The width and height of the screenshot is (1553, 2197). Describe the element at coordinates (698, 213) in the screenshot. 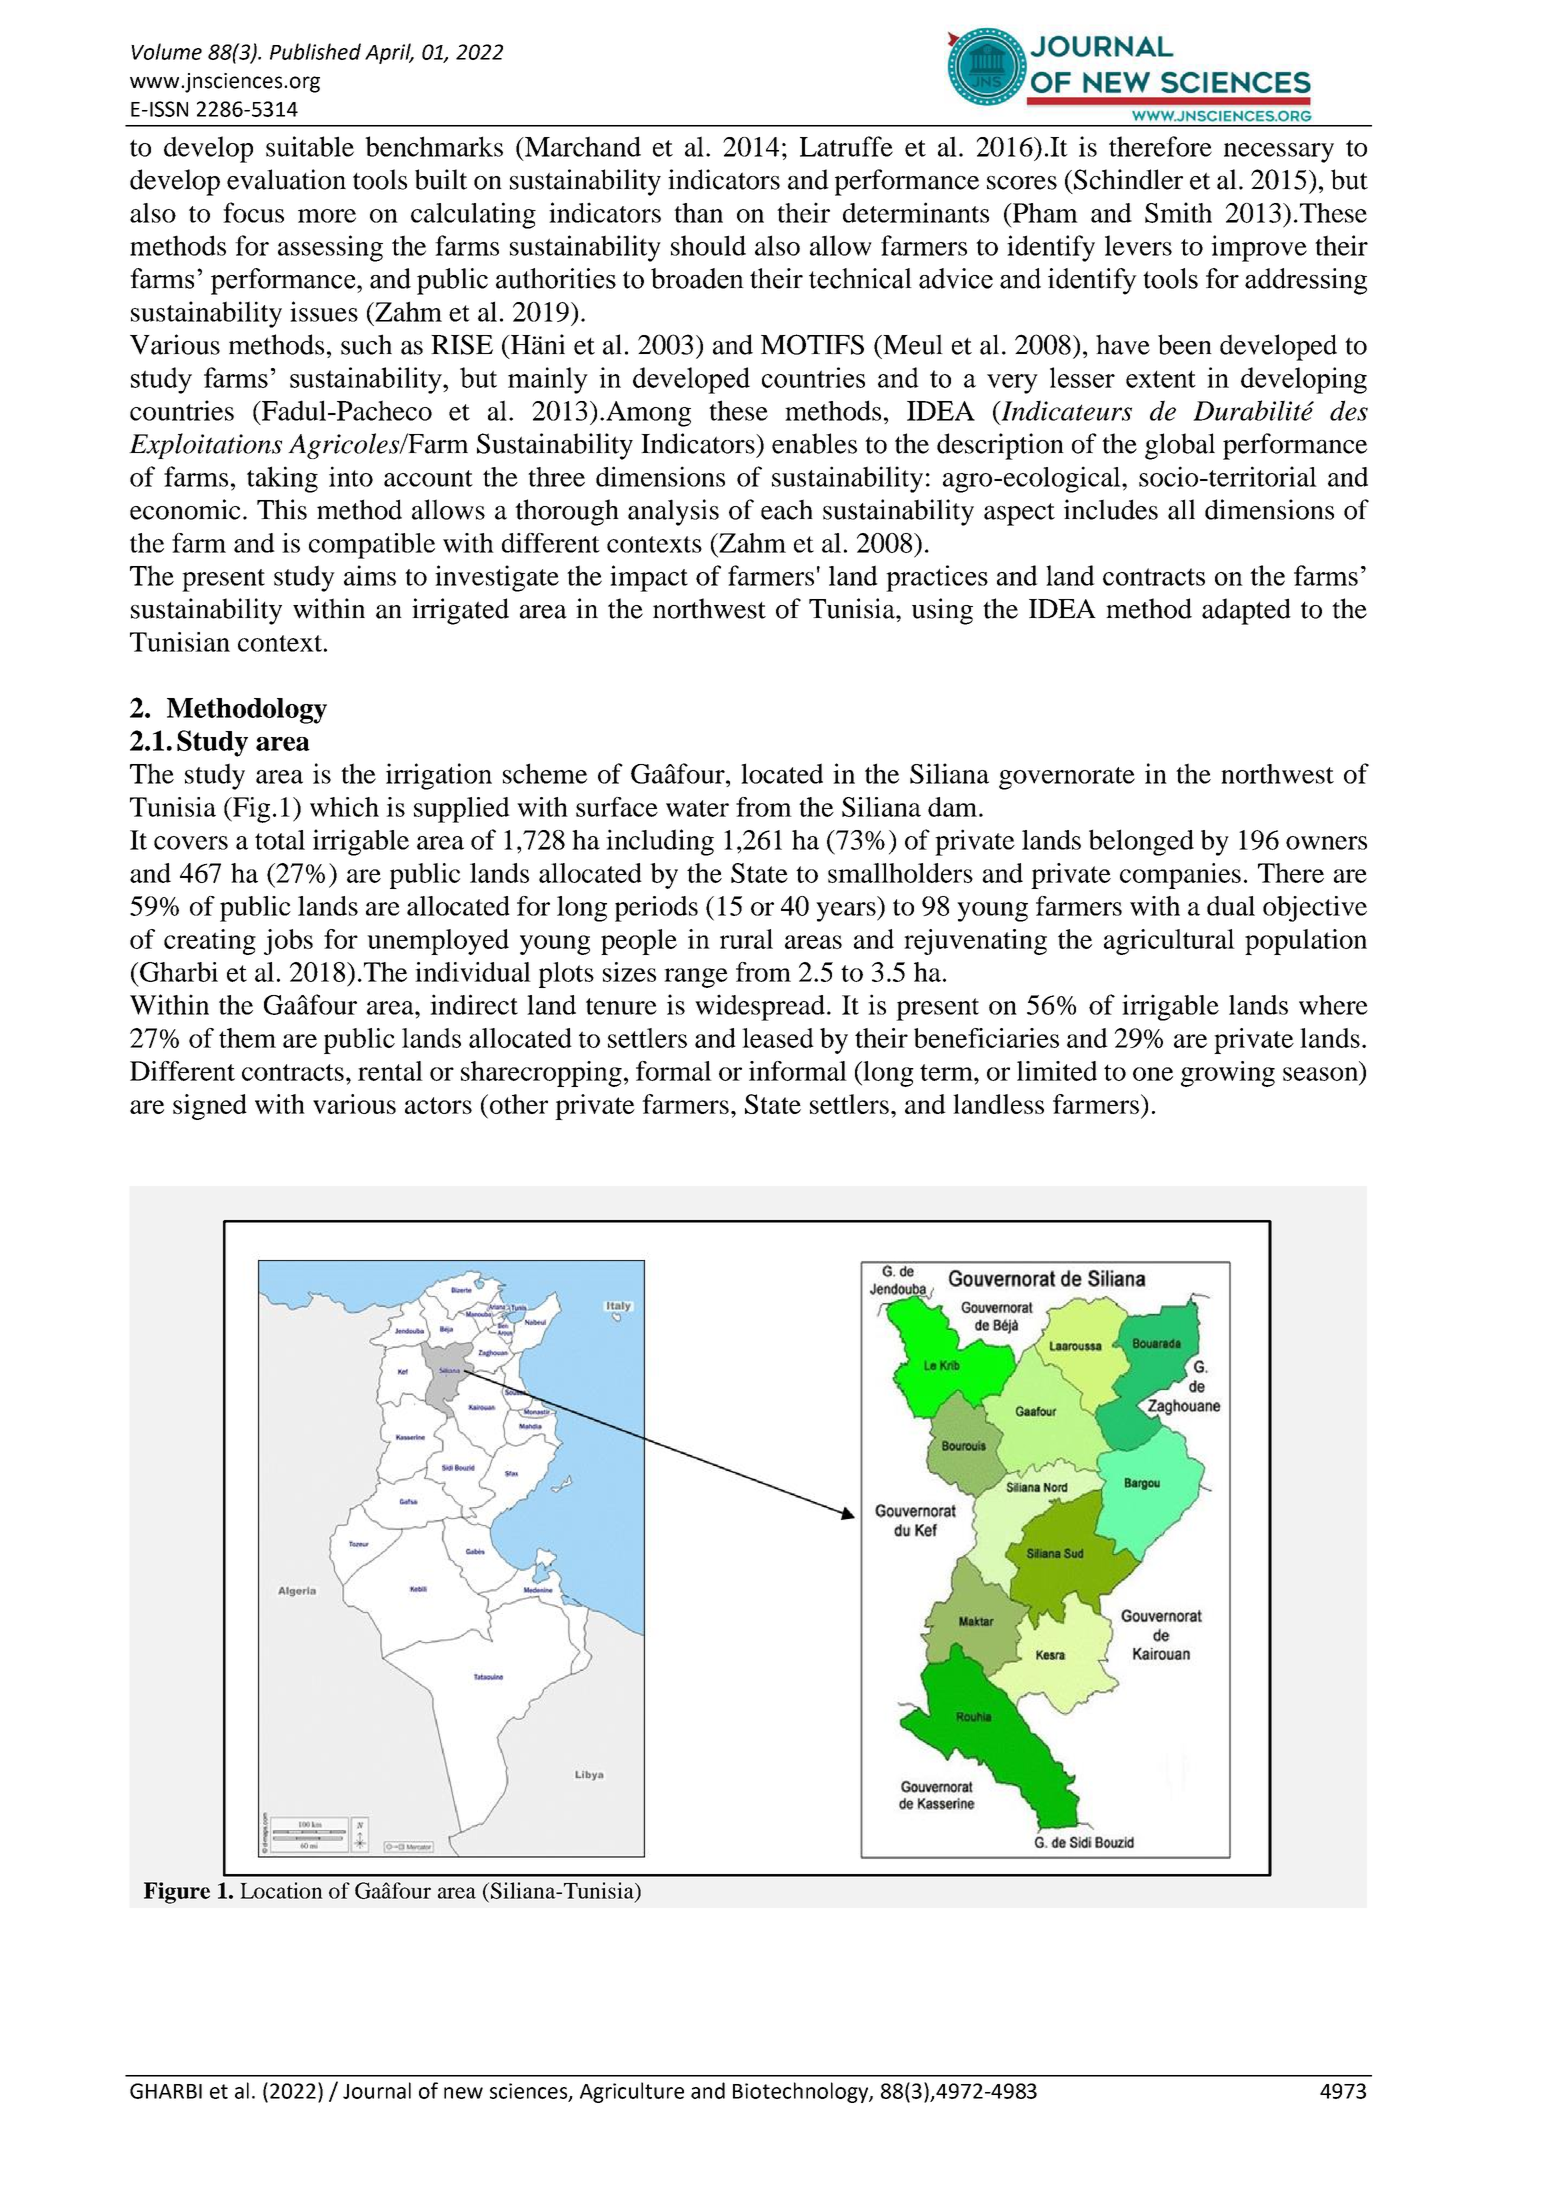

I see `than` at that location.
